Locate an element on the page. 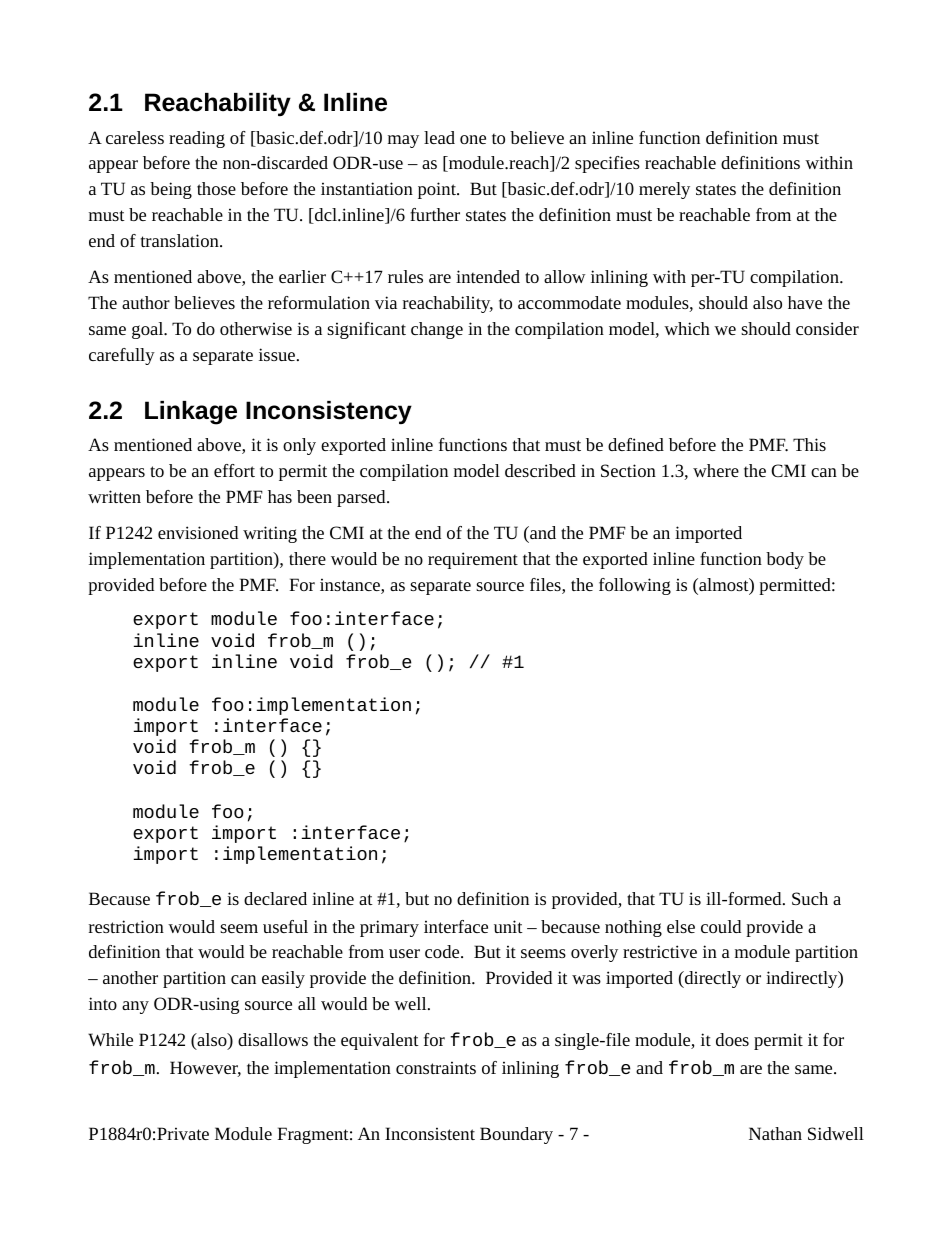 Image resolution: width=952 pixels, height=1233 pixels. merely is located at coordinates (664, 190).
